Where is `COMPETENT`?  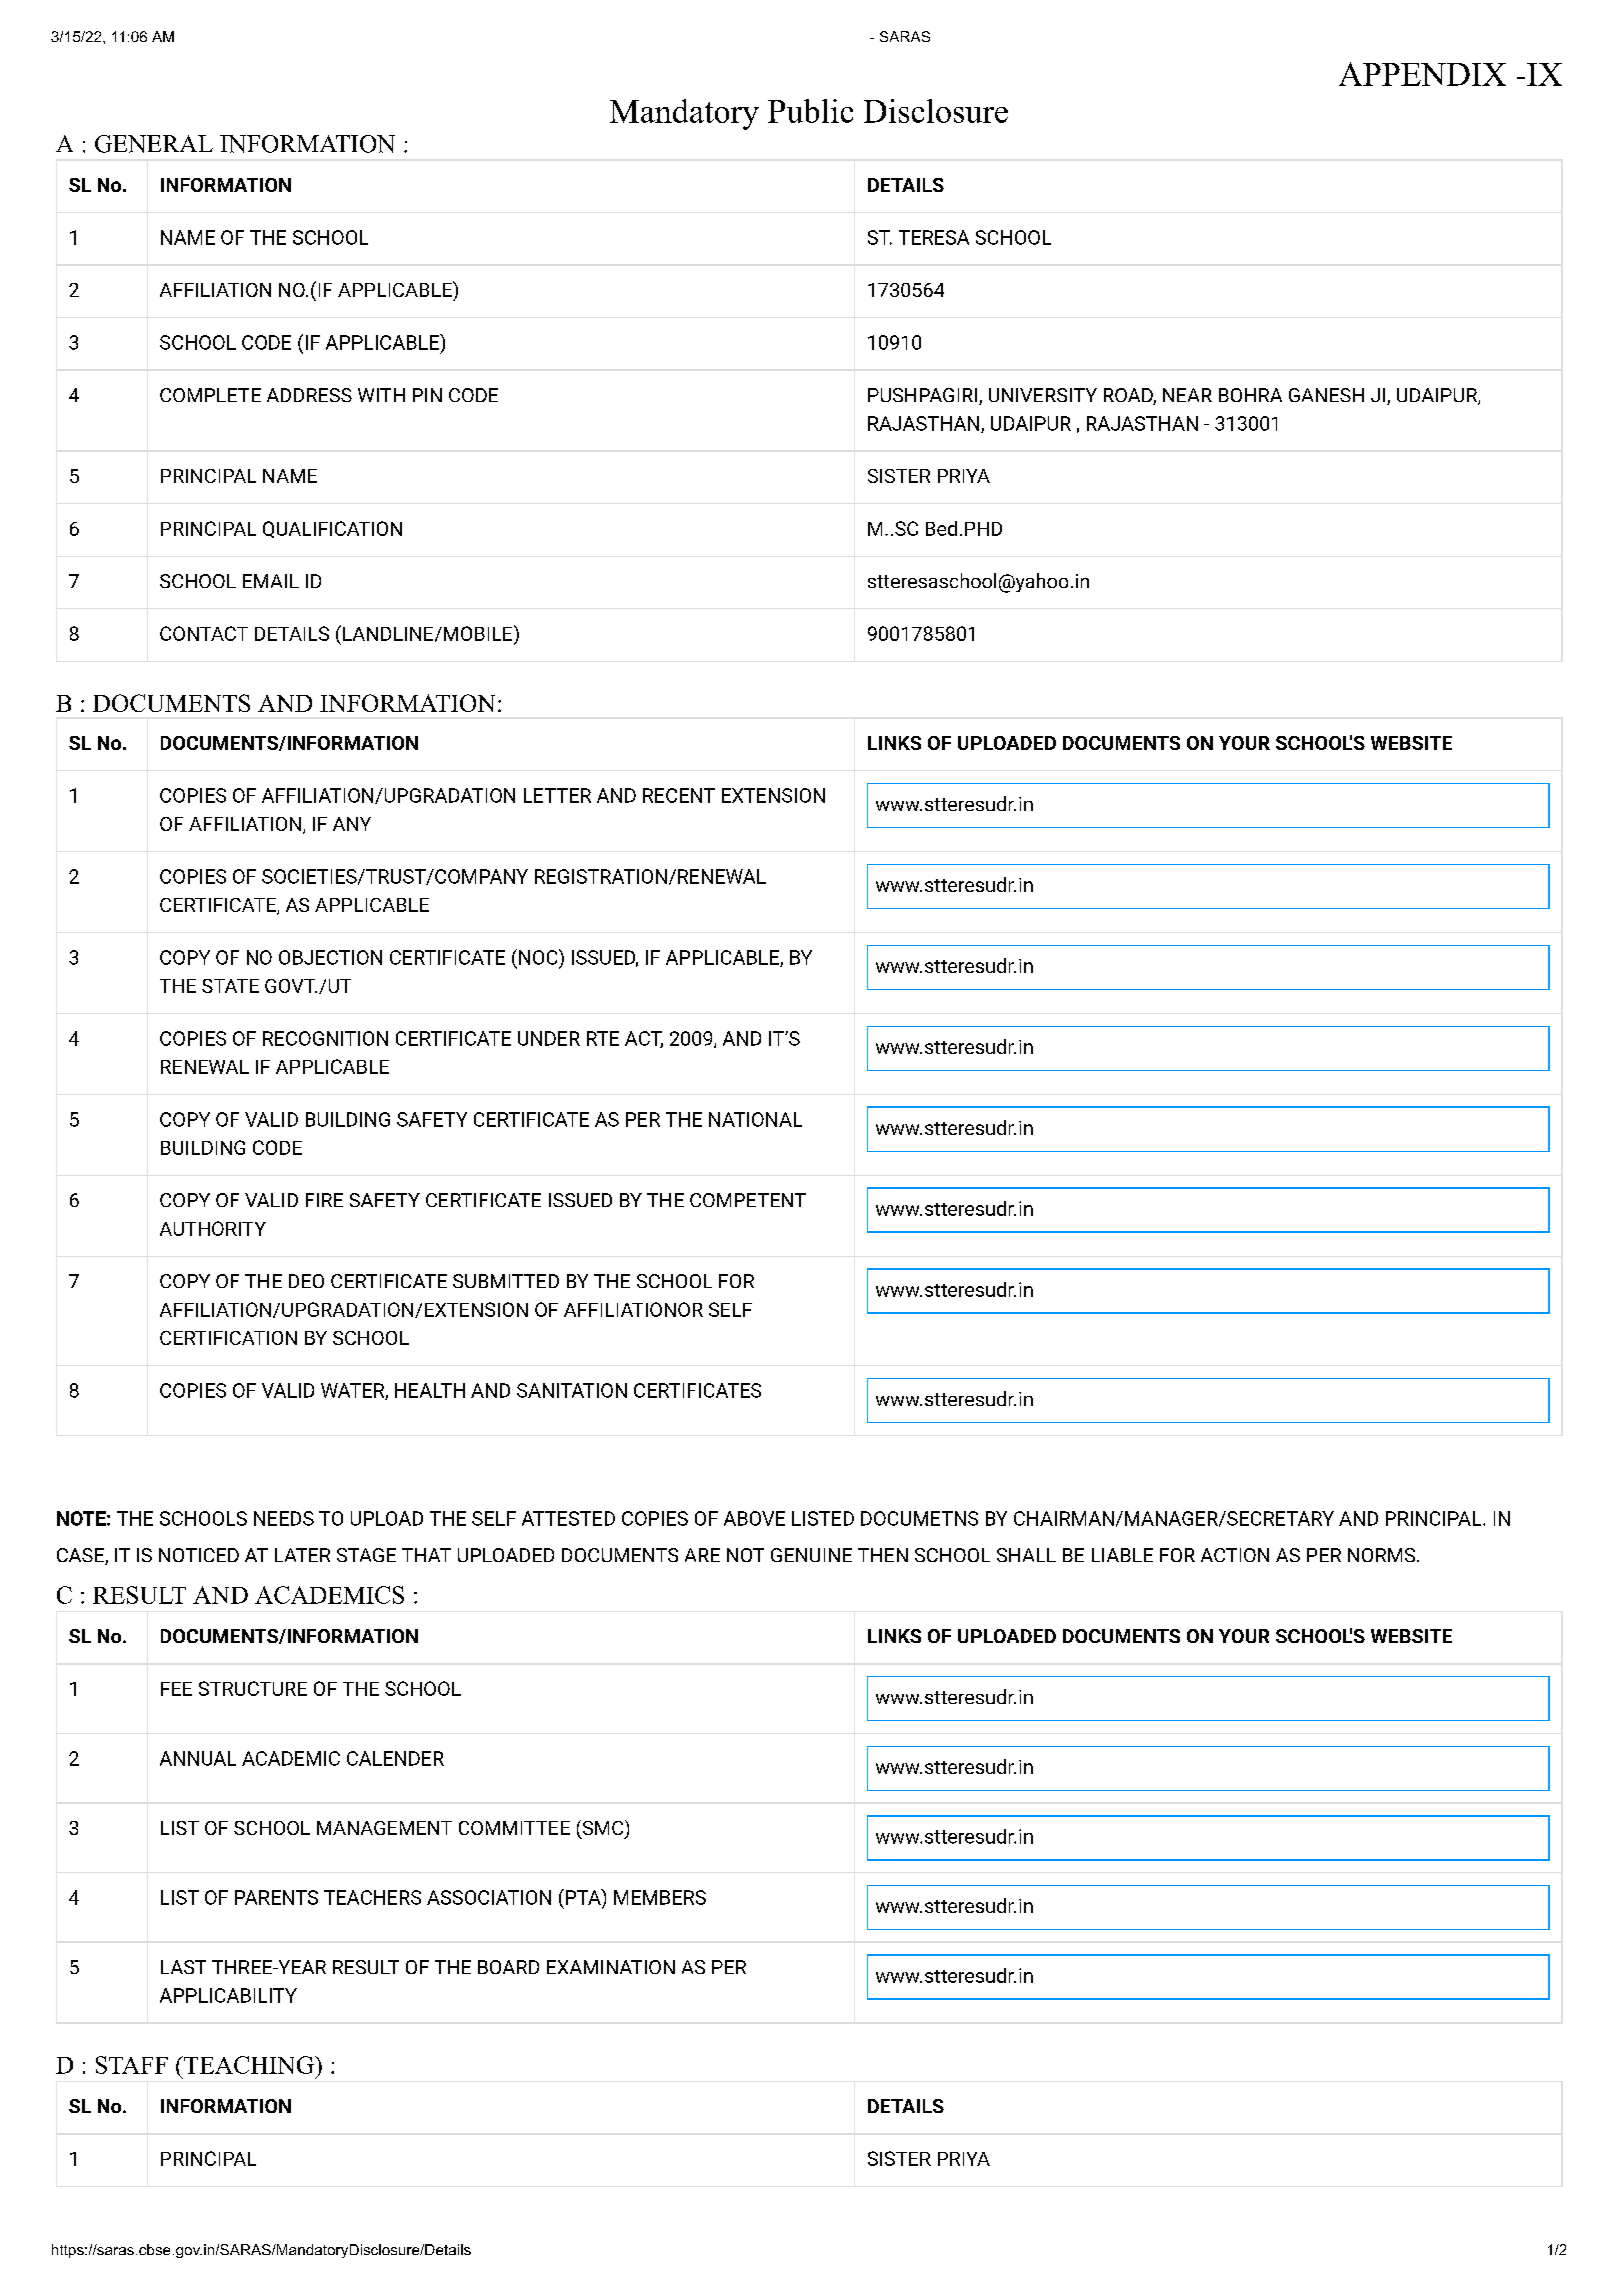
COMPETENT is located at coordinates (748, 1200).
